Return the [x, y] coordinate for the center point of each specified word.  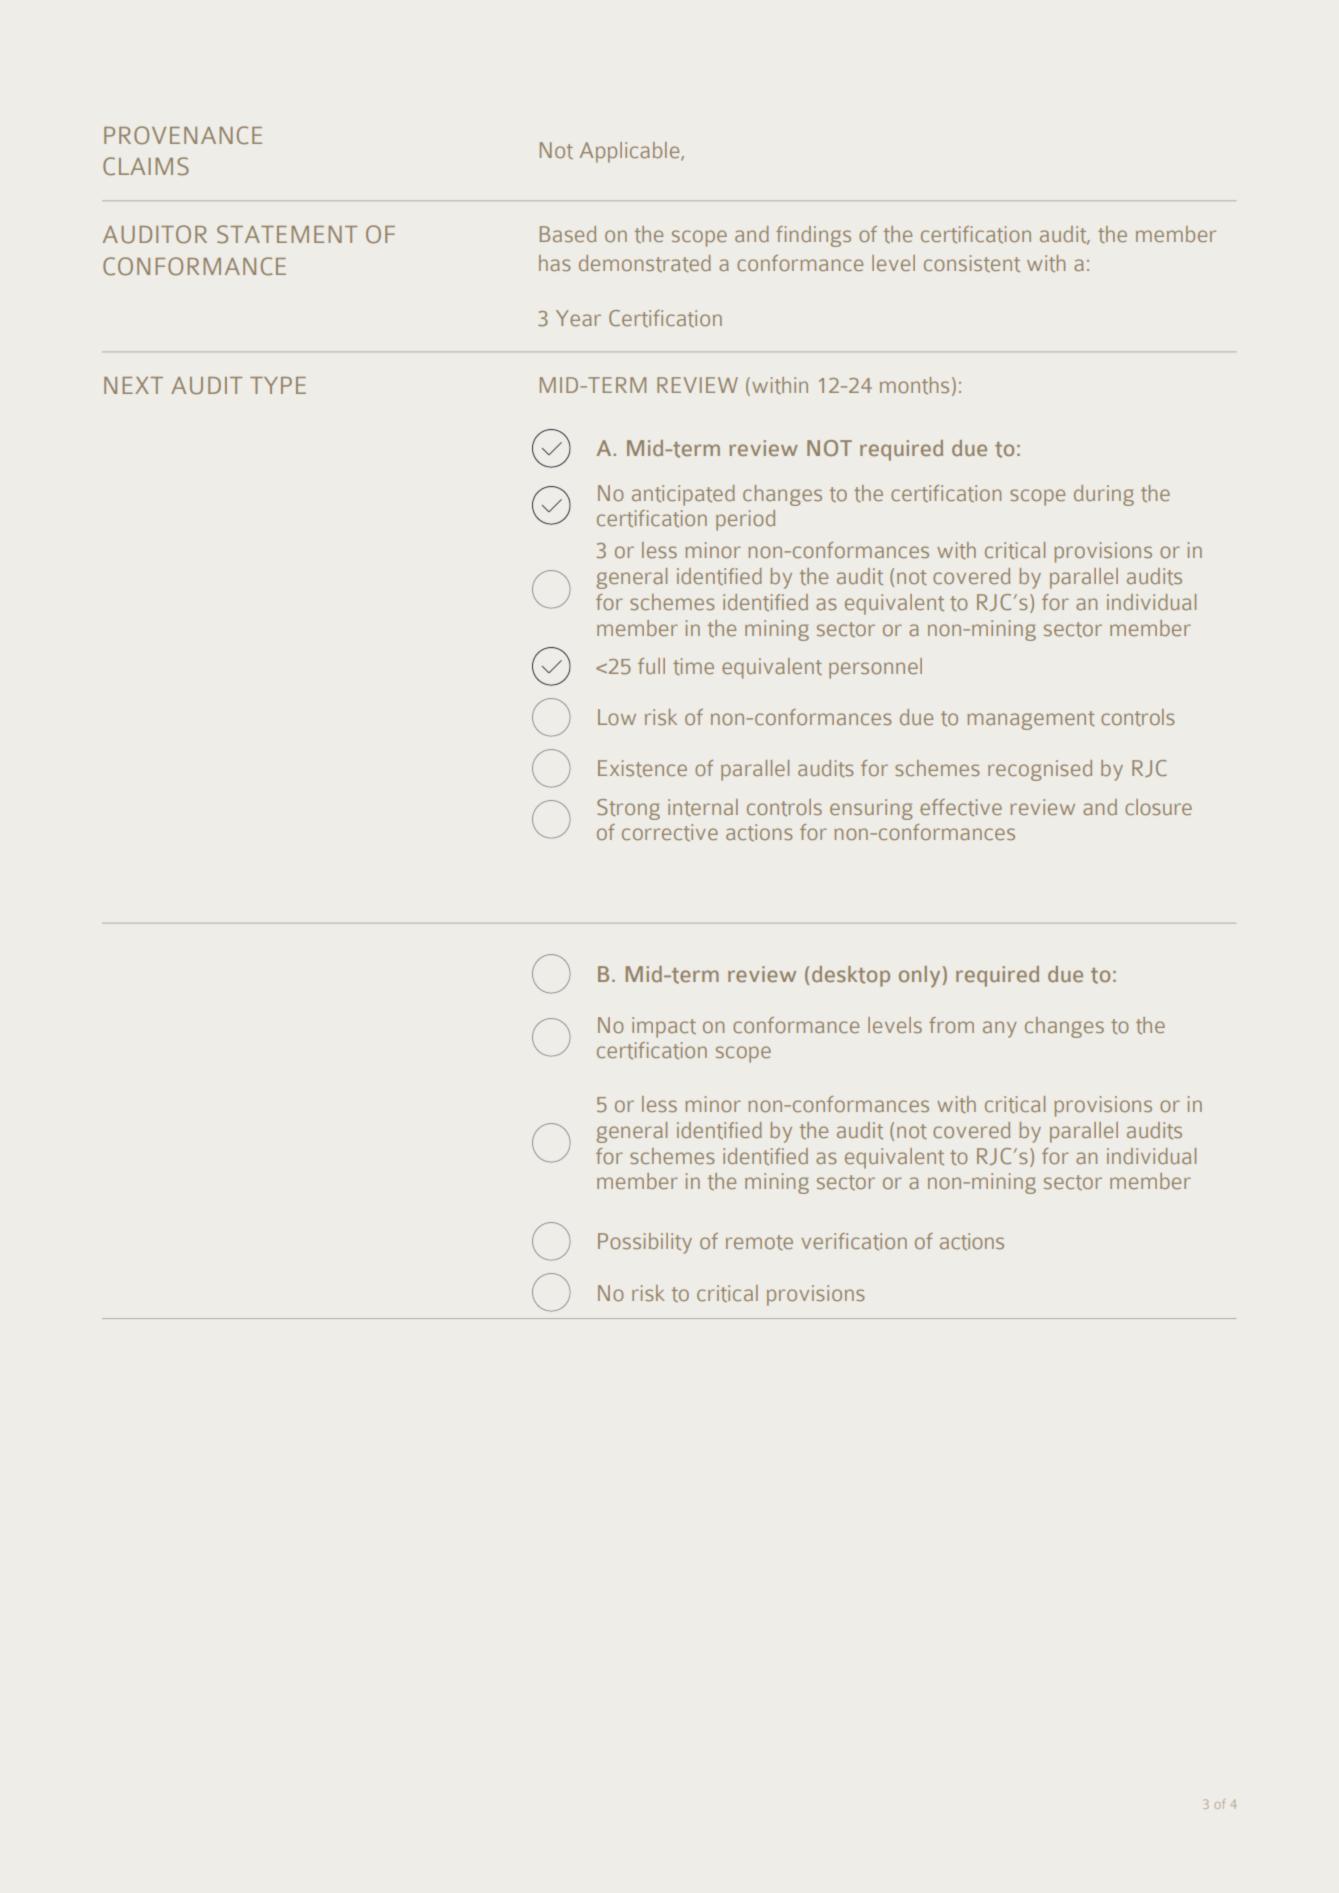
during [1104, 495]
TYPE [278, 385]
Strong [628, 809]
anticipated [683, 495]
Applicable [631, 152]
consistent [972, 263]
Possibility [645, 1243]
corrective [670, 832]
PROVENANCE [183, 135]
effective [961, 807]
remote [759, 1242]
